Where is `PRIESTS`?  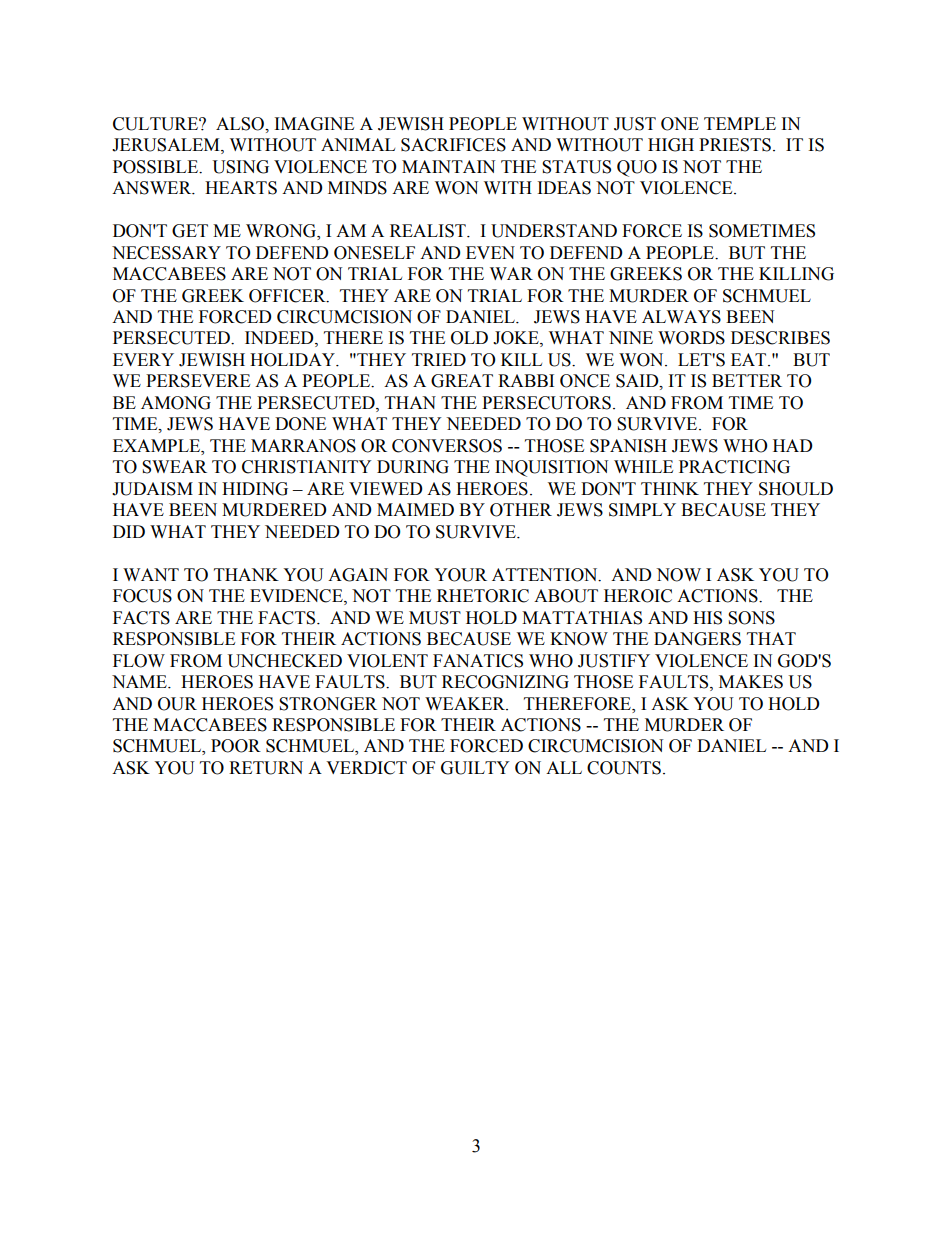 PRIESTS is located at coordinates (735, 145).
